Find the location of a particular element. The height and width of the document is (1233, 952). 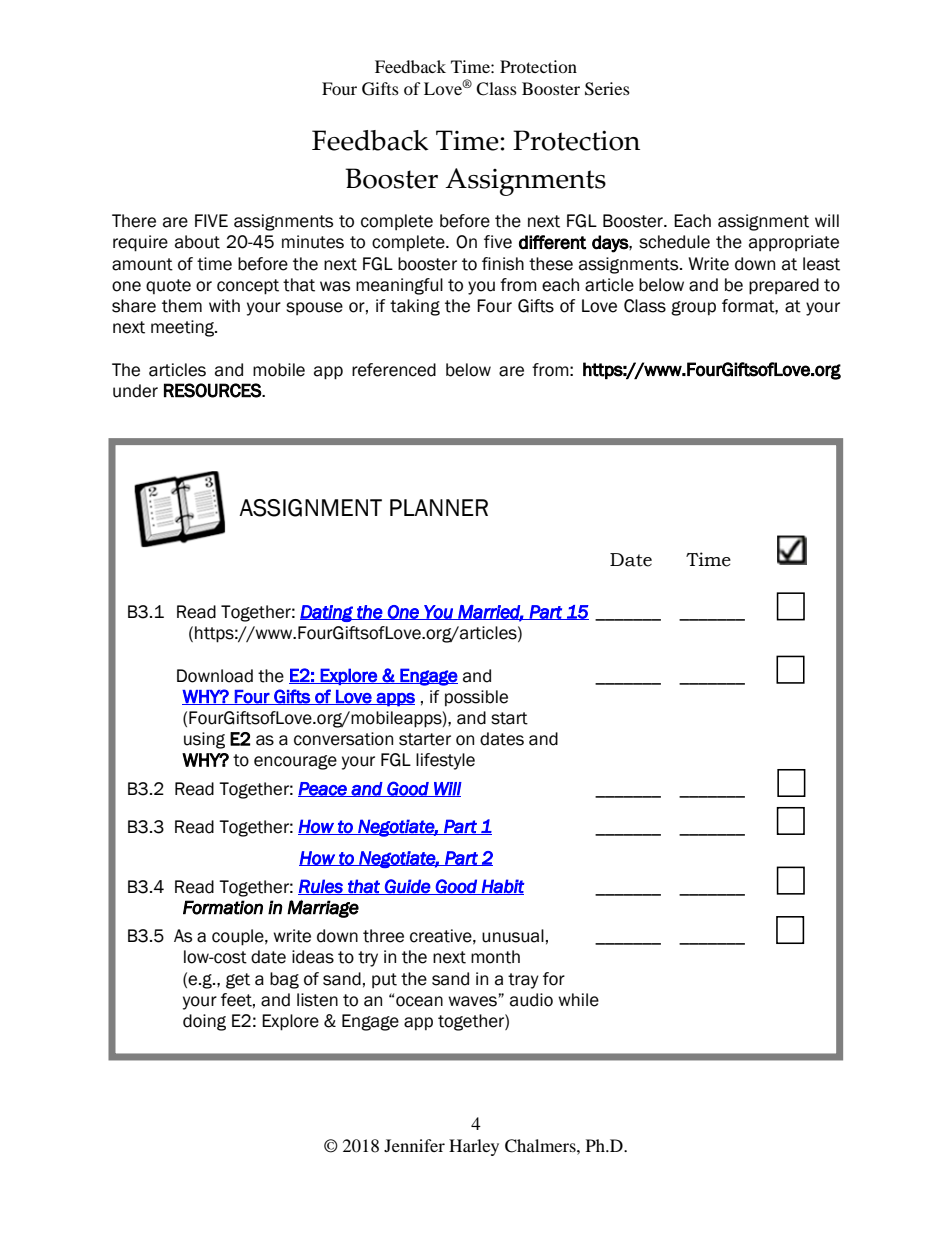

Rules is located at coordinates (321, 887).
